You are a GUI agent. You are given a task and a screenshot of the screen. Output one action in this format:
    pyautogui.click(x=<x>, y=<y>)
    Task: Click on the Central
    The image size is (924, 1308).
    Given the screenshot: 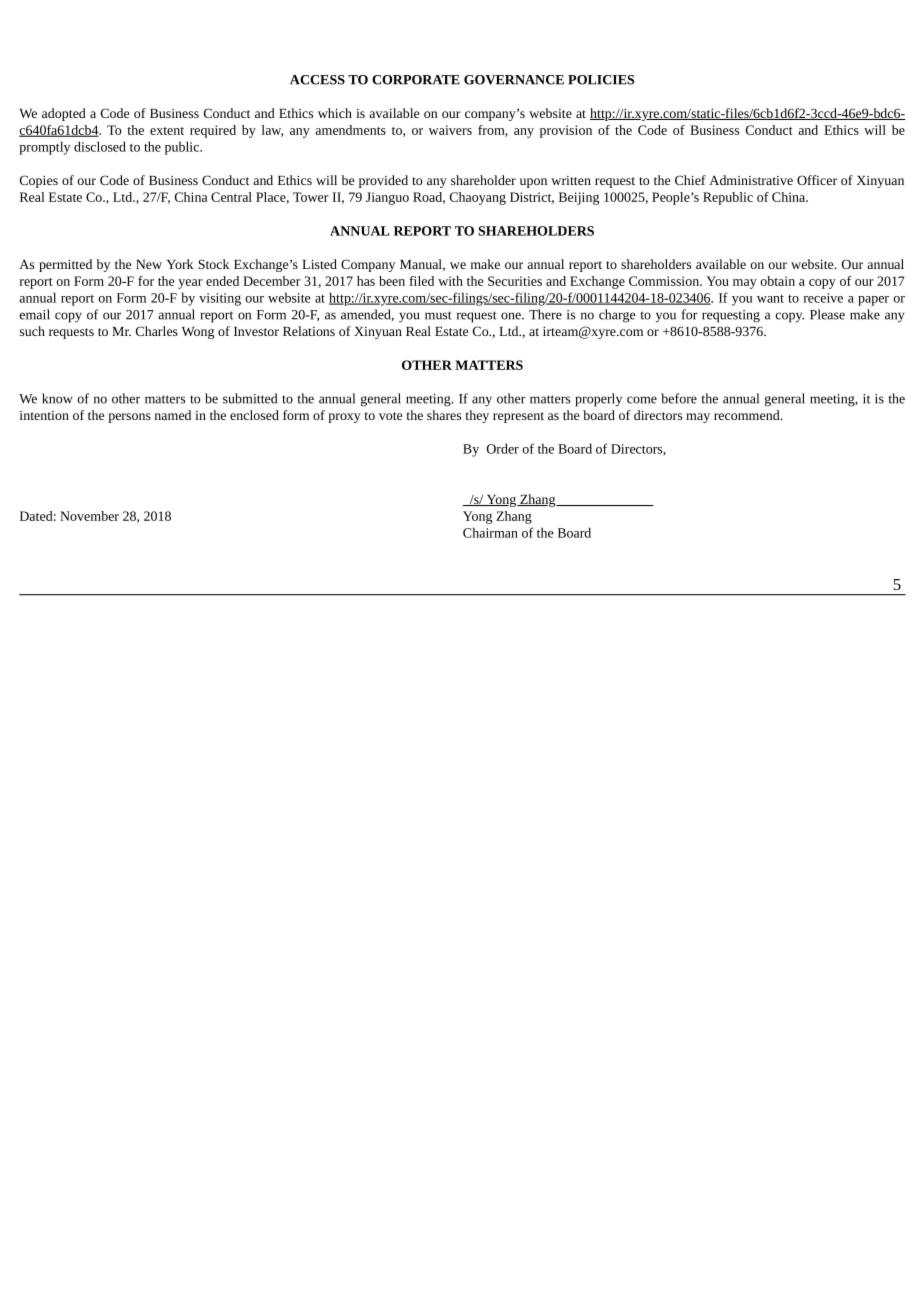 What is the action you would take?
    pyautogui.click(x=231, y=197)
